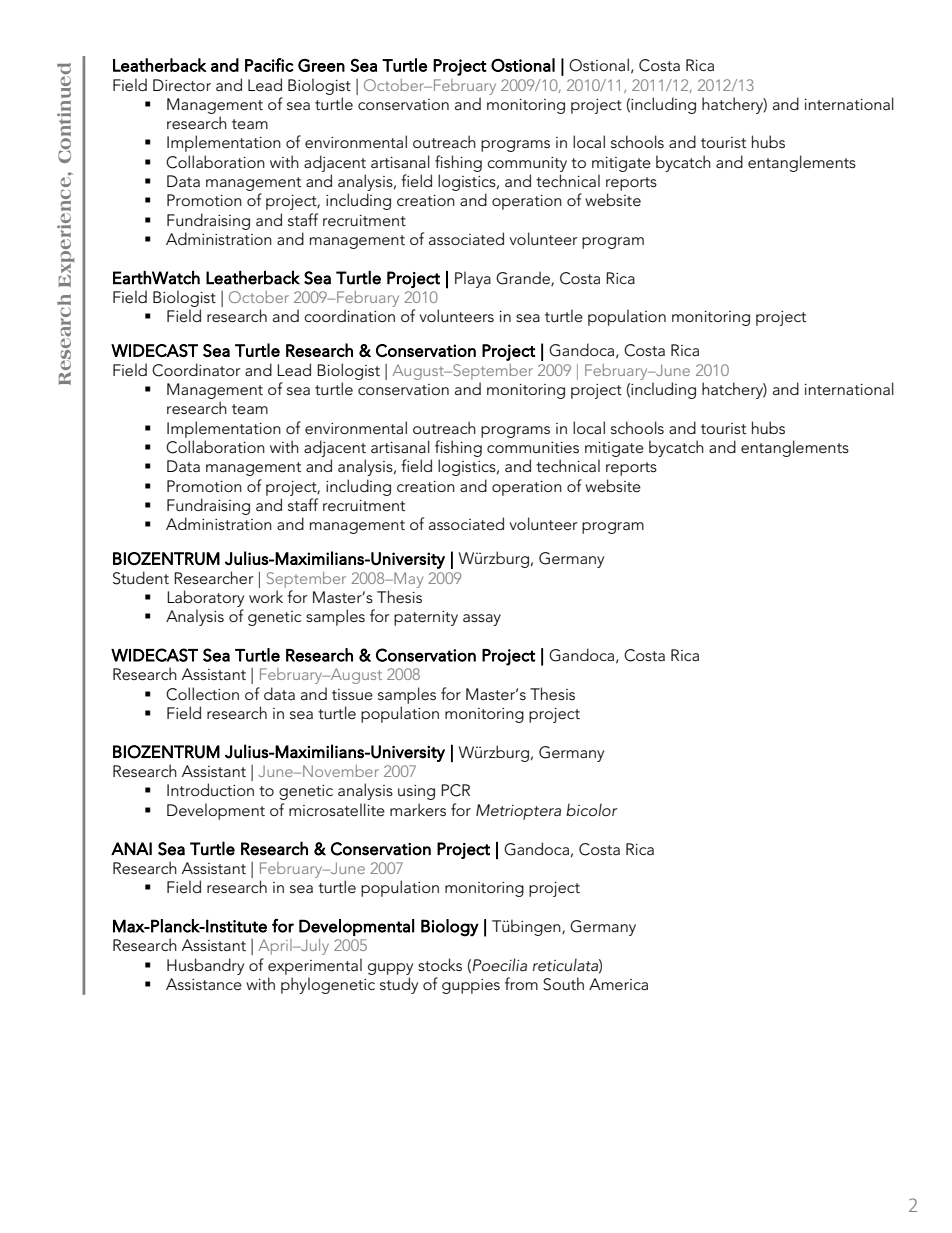  I want to click on paternity, so click(426, 618).
